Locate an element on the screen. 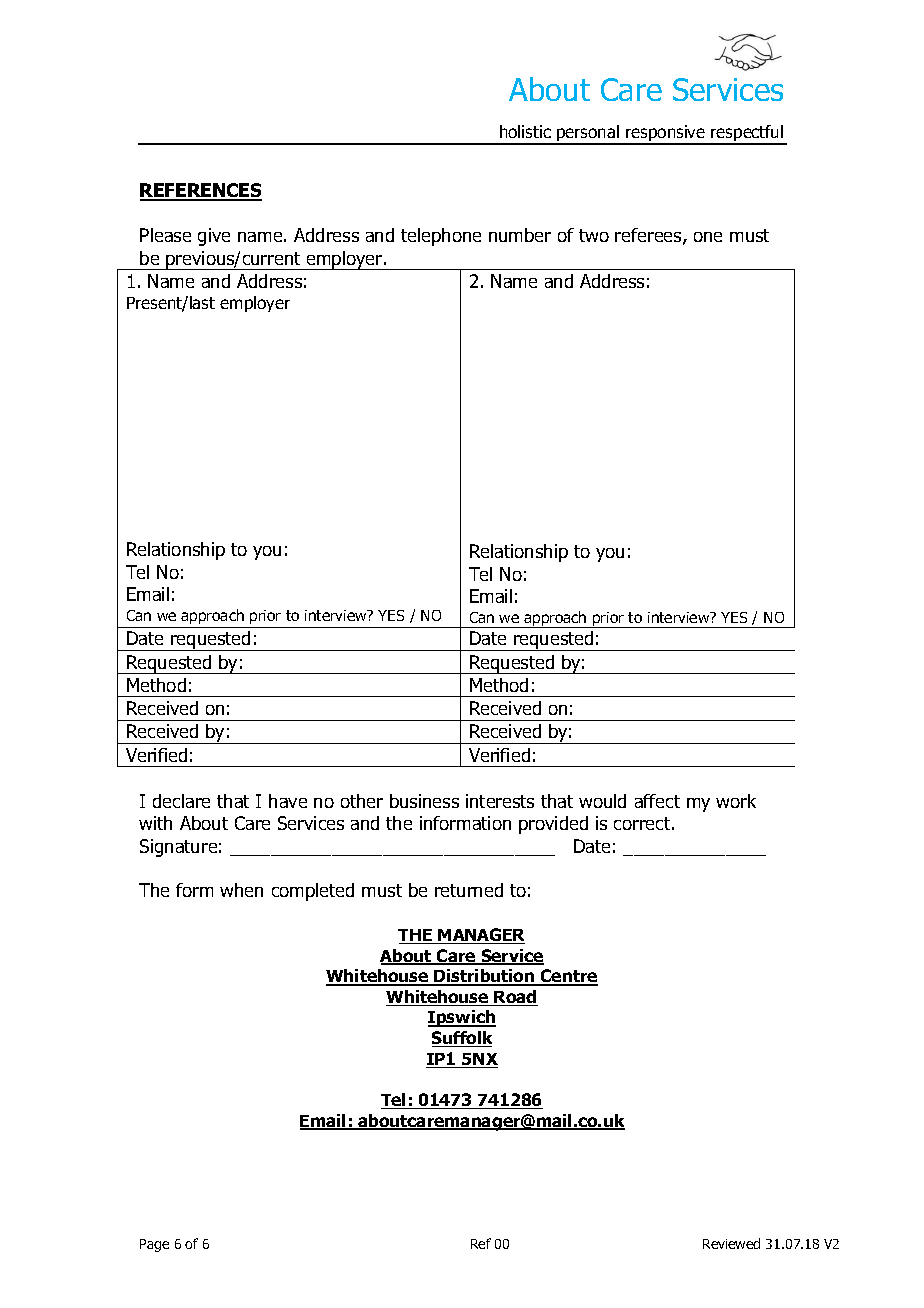  responsive is located at coordinates (665, 134).
